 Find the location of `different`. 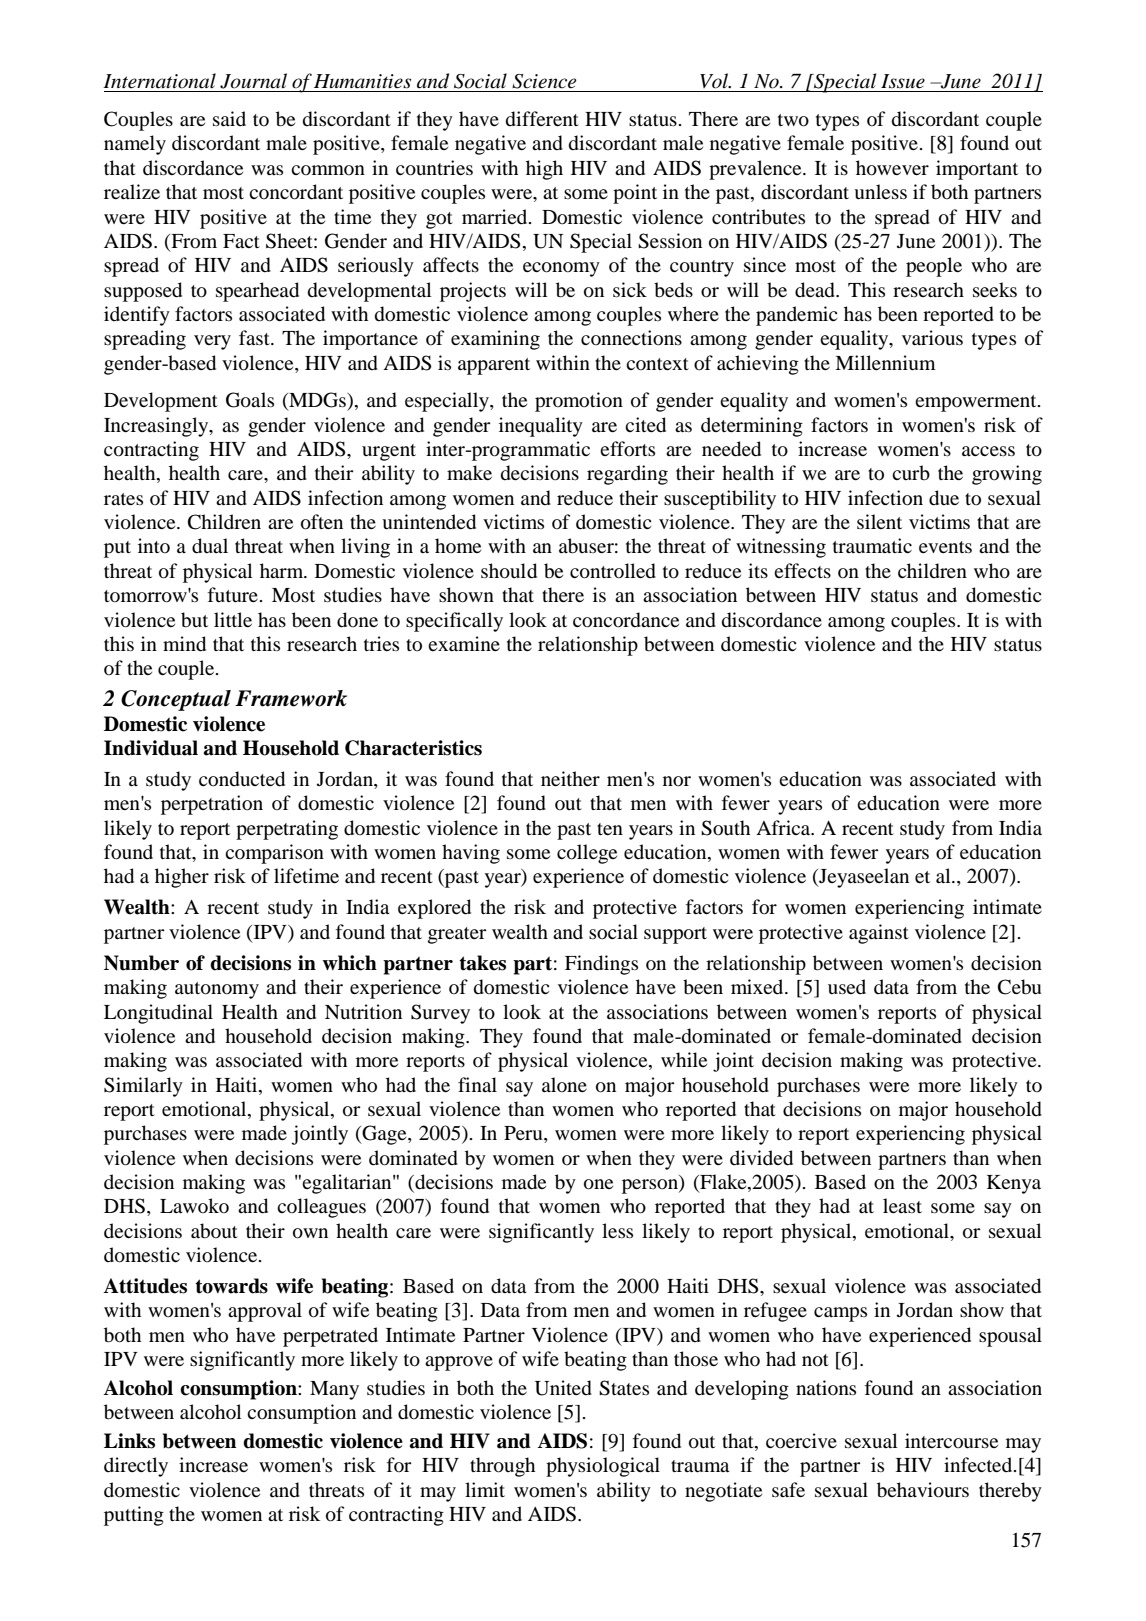

different is located at coordinates (542, 119).
